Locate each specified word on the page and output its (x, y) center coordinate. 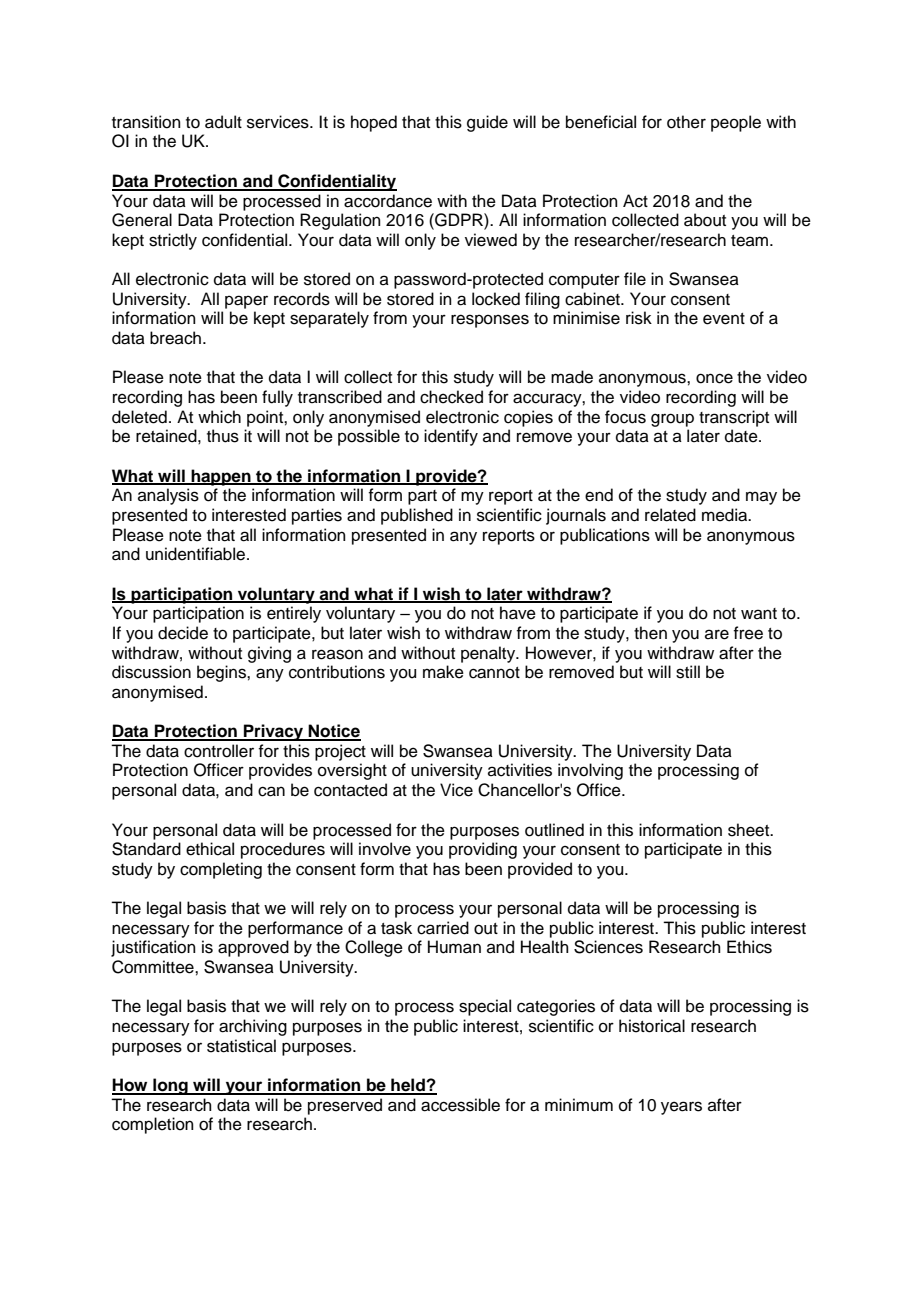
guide (487, 123)
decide (183, 633)
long (170, 1086)
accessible (460, 1105)
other (686, 122)
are (717, 634)
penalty (489, 654)
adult (223, 122)
